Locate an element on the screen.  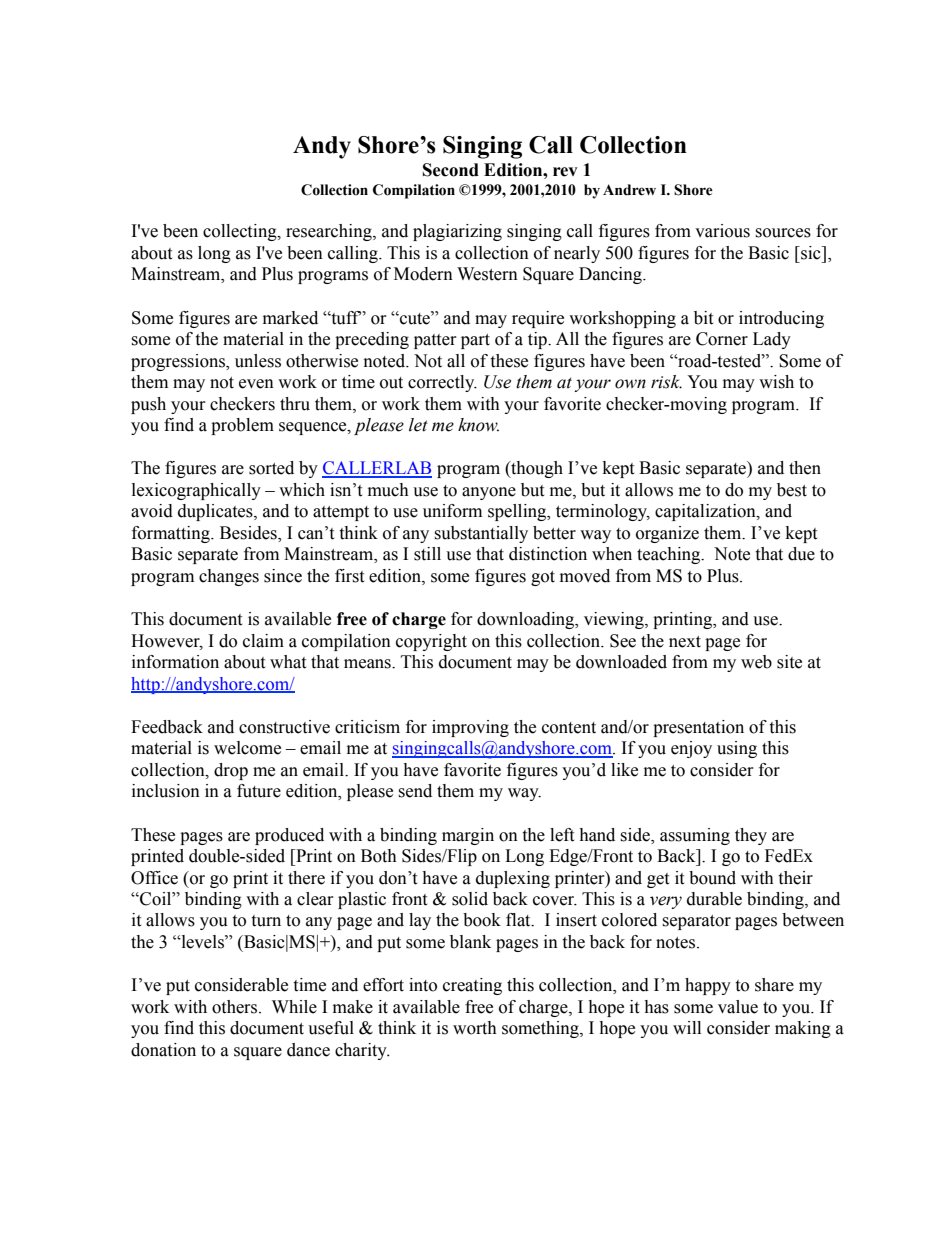
changes is located at coordinates (229, 577).
